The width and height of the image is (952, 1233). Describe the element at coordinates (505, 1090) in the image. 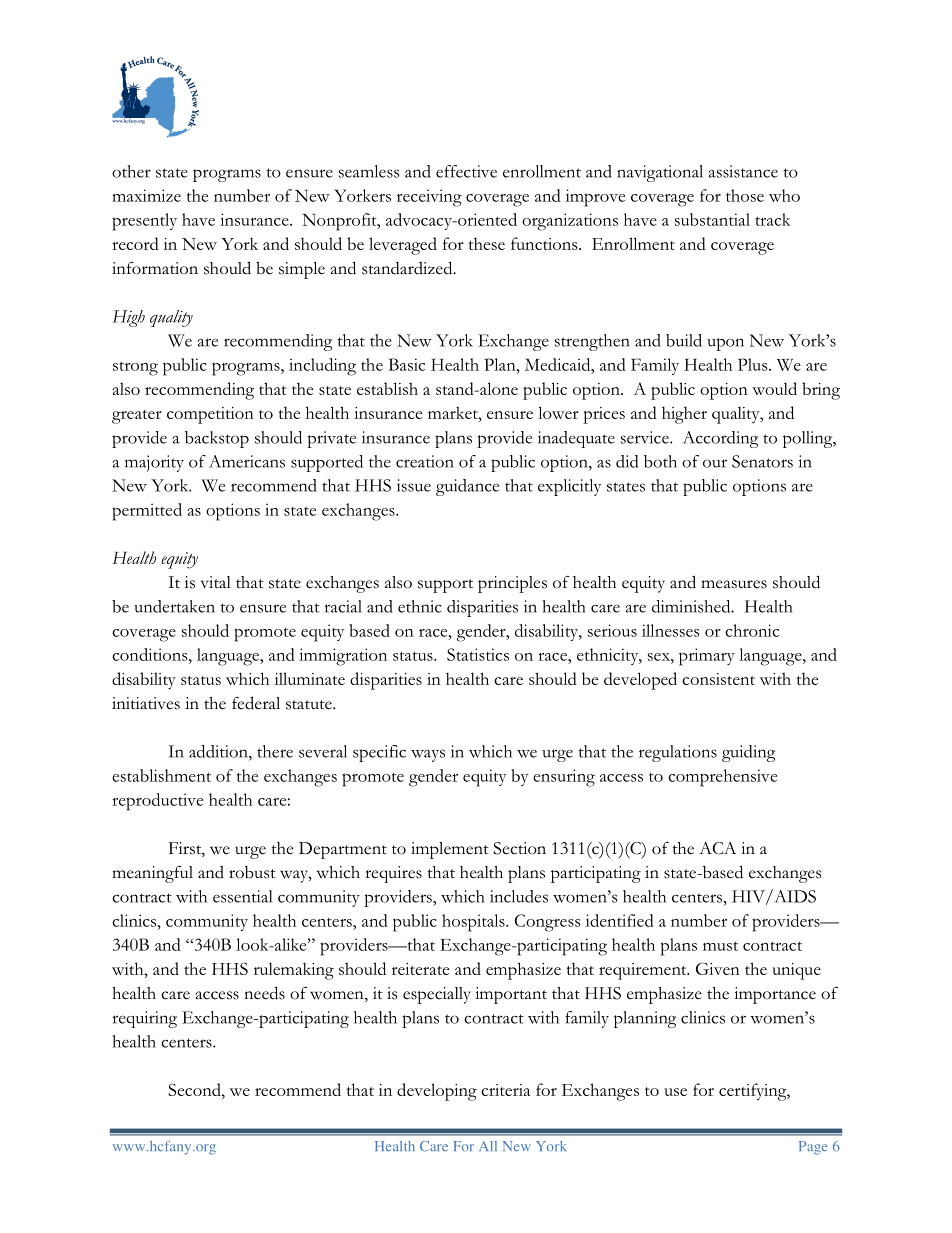

I see `criteria` at that location.
